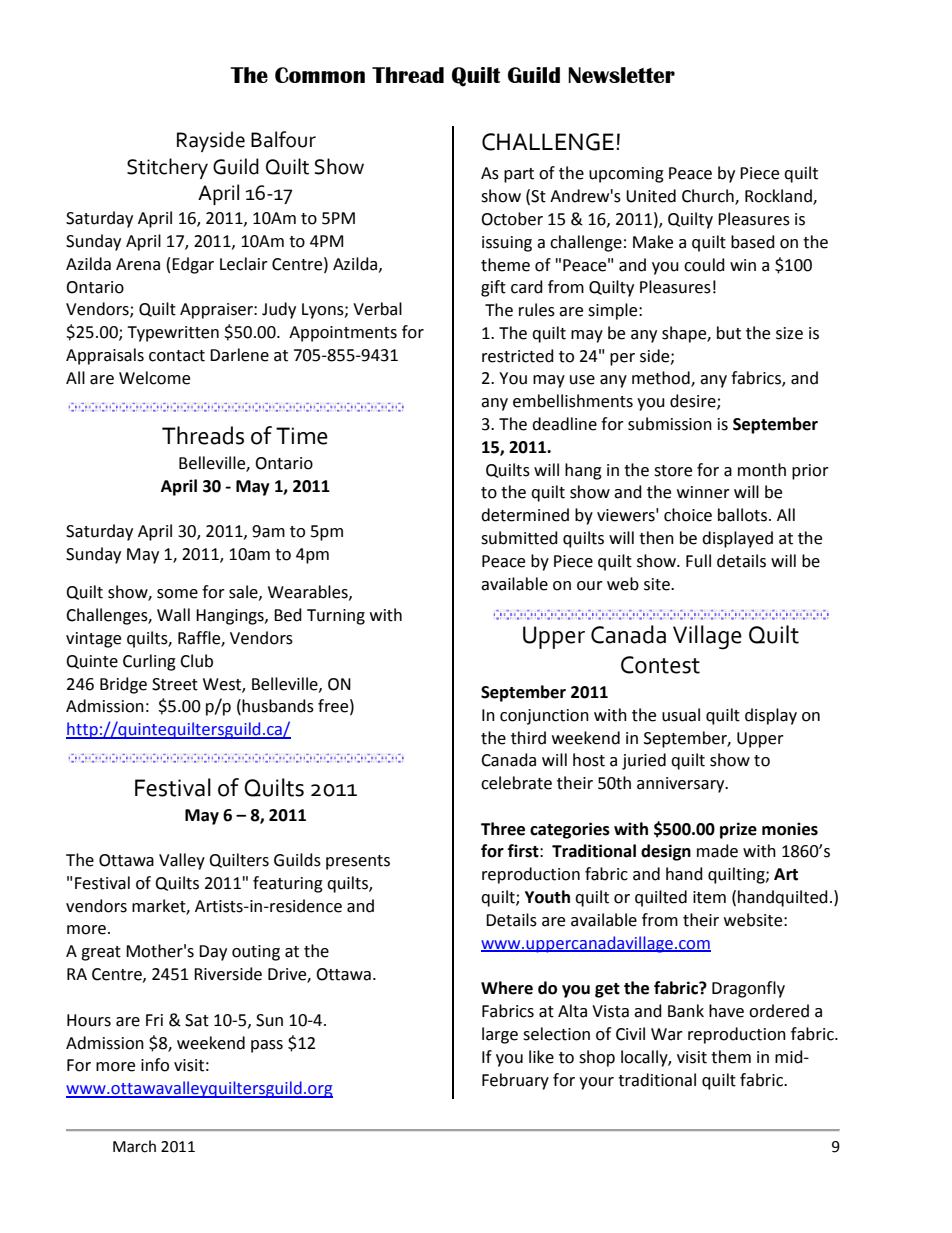  What do you see at coordinates (500, 1035) in the screenshot?
I see `large` at bounding box center [500, 1035].
